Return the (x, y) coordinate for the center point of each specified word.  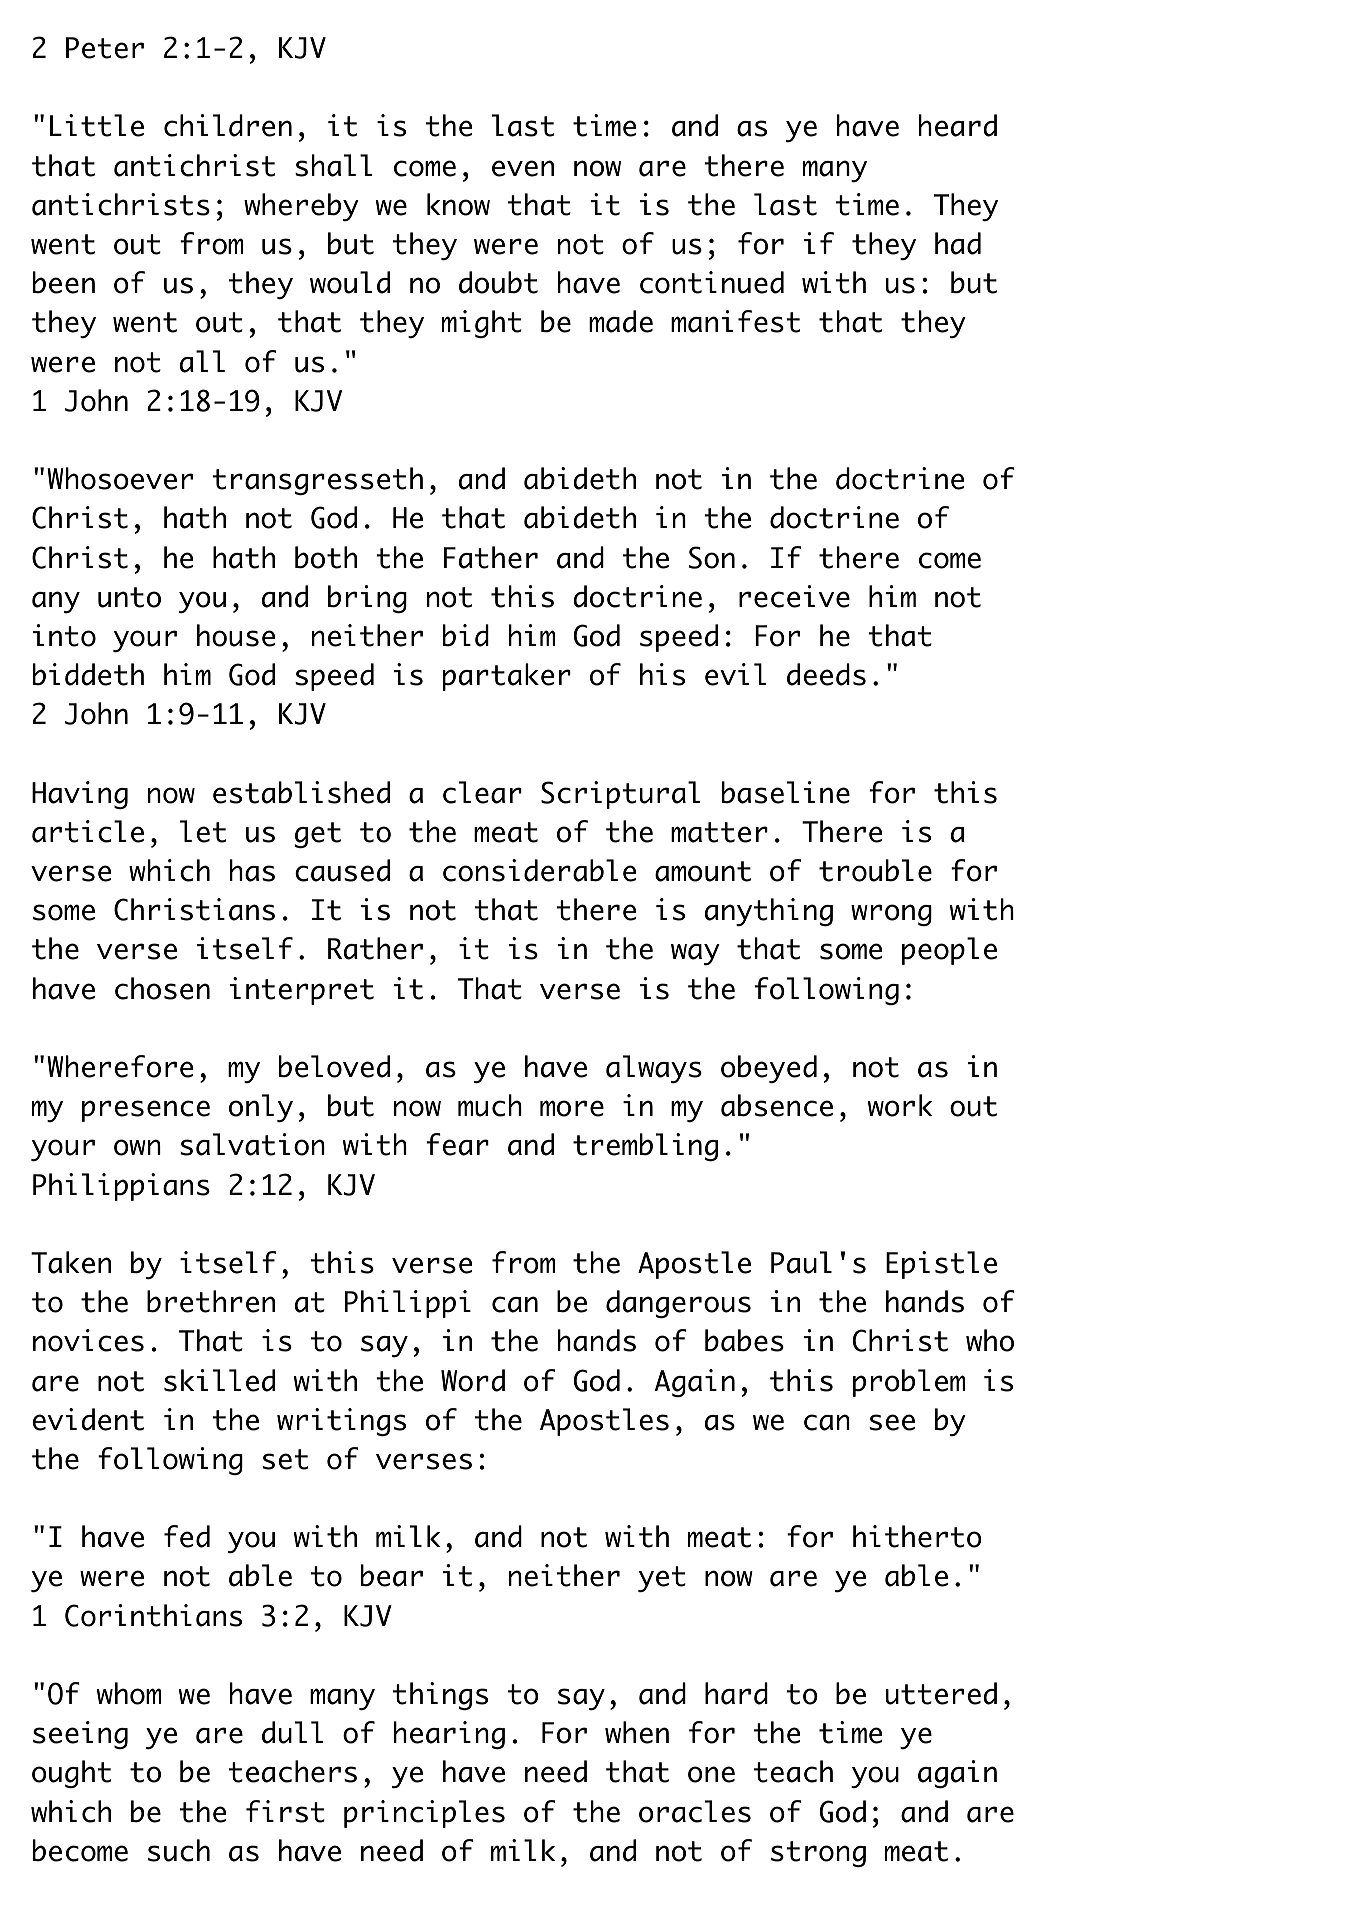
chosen (162, 988)
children (228, 125)
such (179, 1850)
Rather (375, 948)
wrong (891, 915)
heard (958, 125)
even (523, 168)
